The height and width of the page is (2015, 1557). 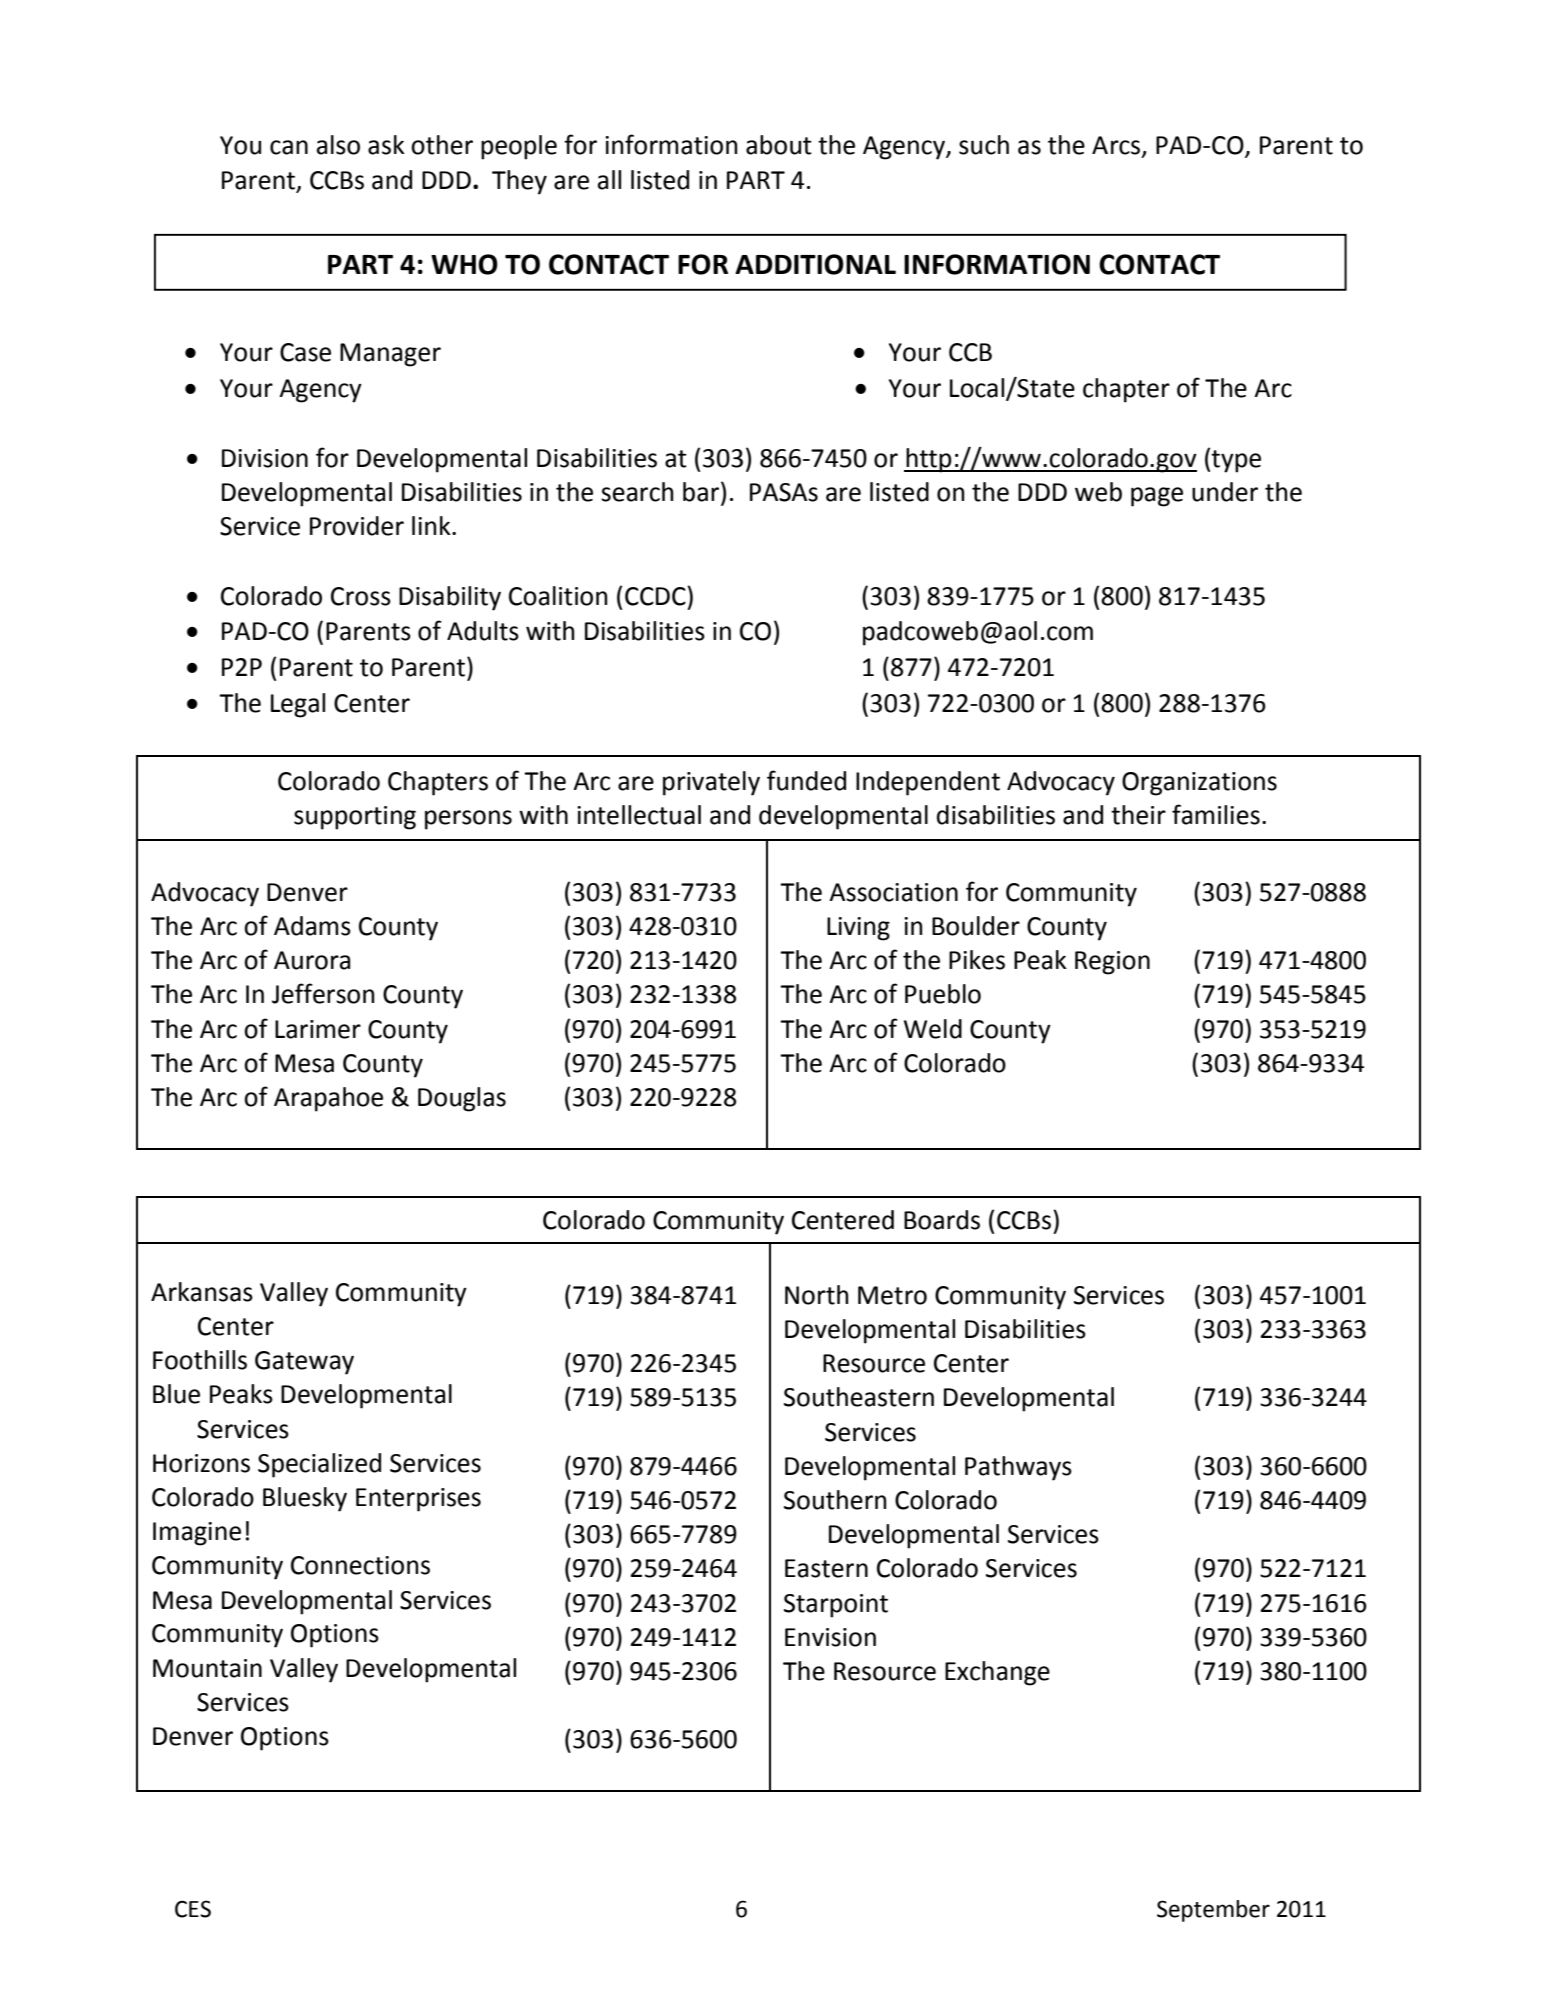 What do you see at coordinates (338, 145) in the page?
I see `also` at bounding box center [338, 145].
